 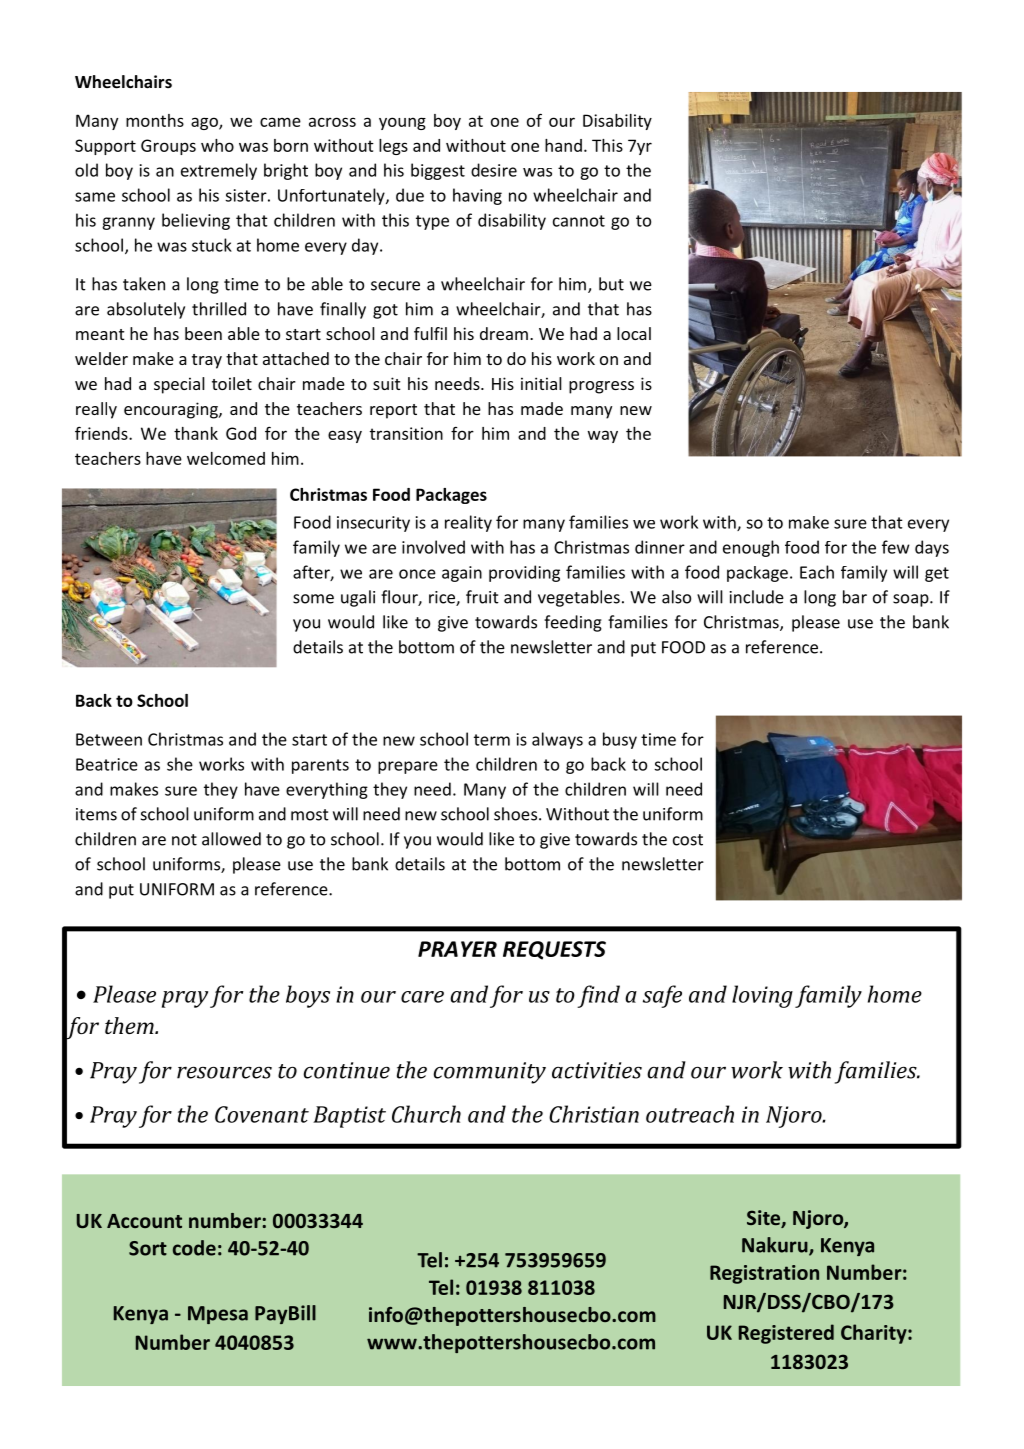 What do you see at coordinates (196, 433) in the image?
I see `thank` at bounding box center [196, 433].
